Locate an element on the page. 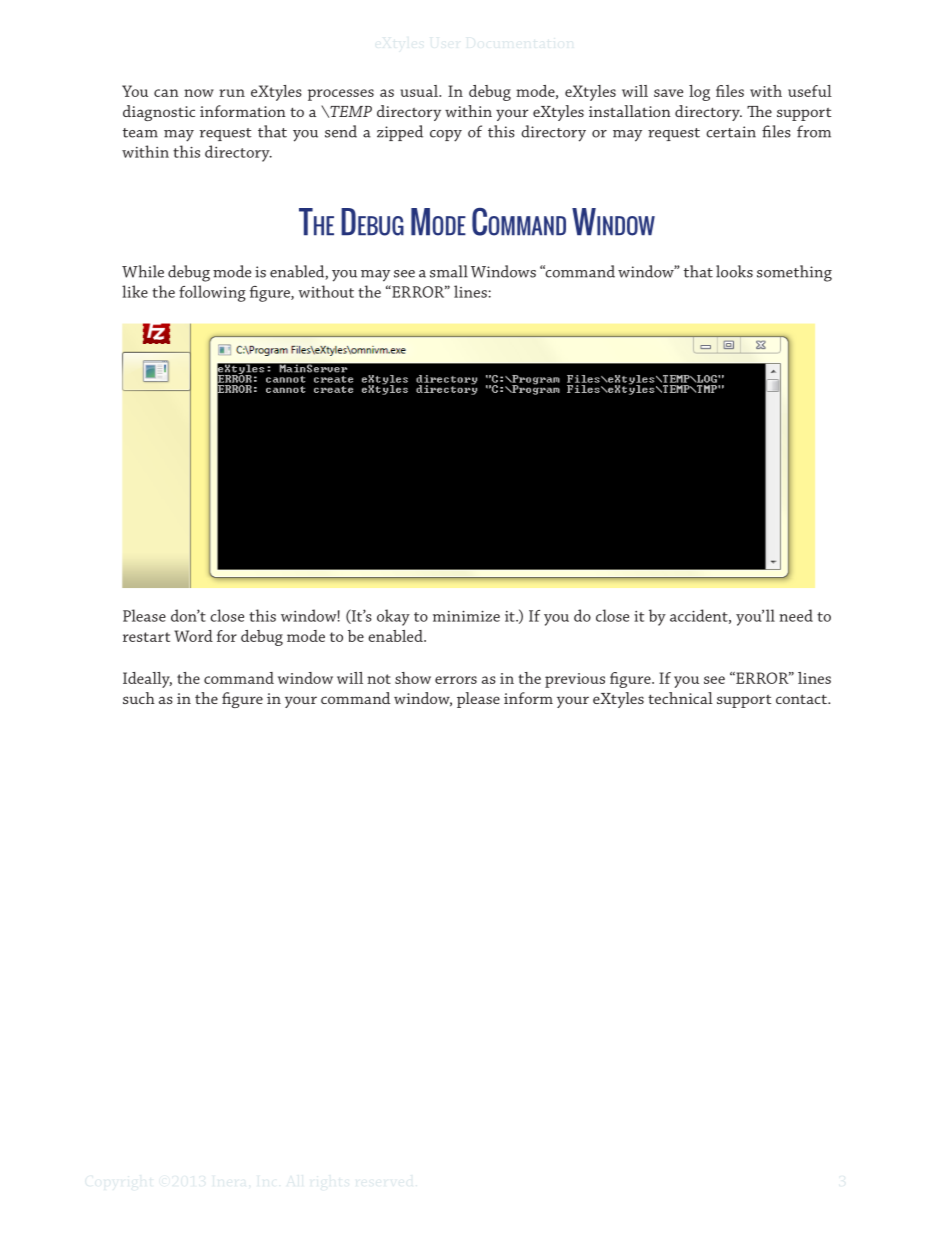 This page has height=1233, width=952. Ideally is located at coordinates (147, 680).
